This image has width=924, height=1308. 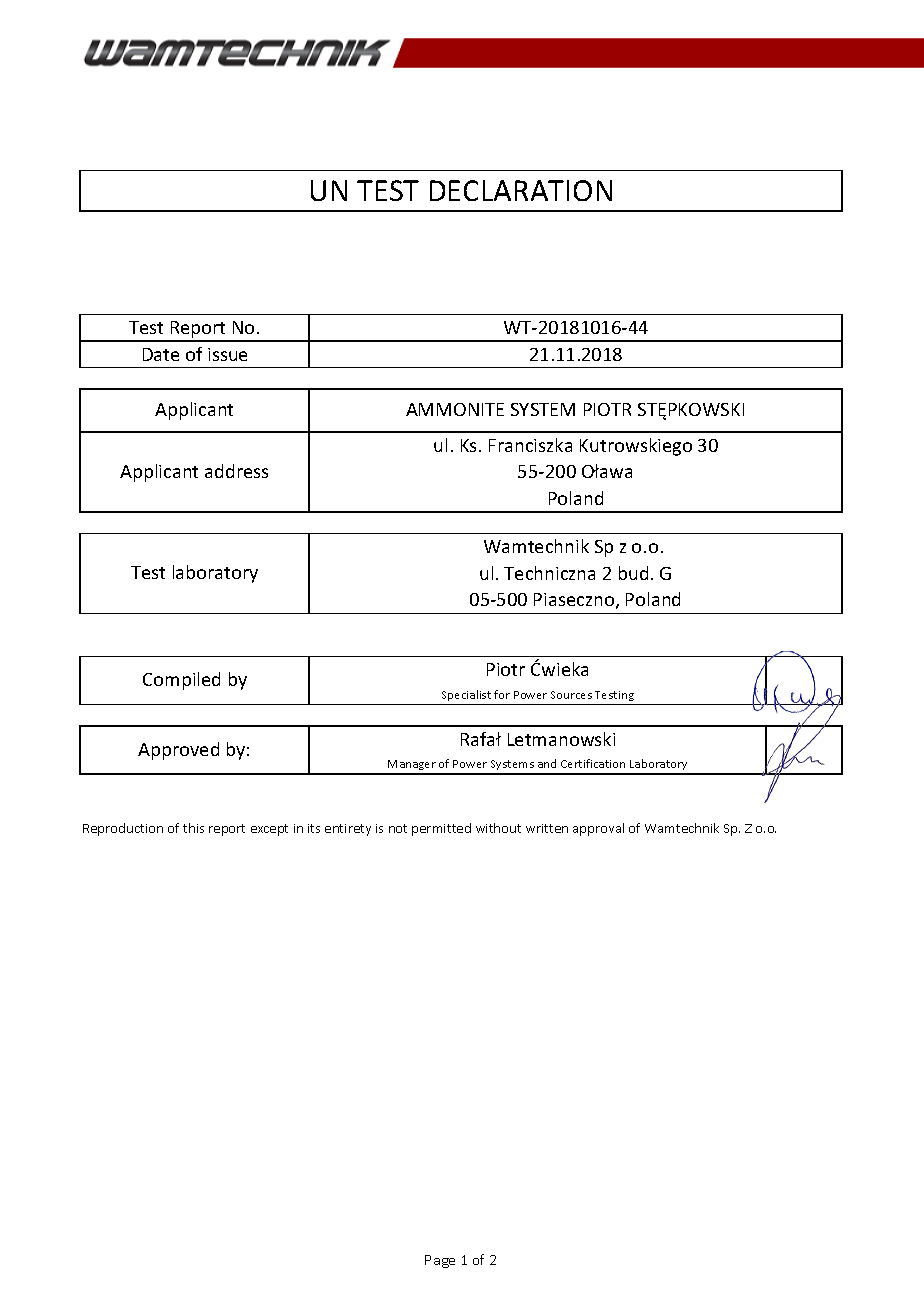 I want to click on Sources, so click(x=571, y=695).
